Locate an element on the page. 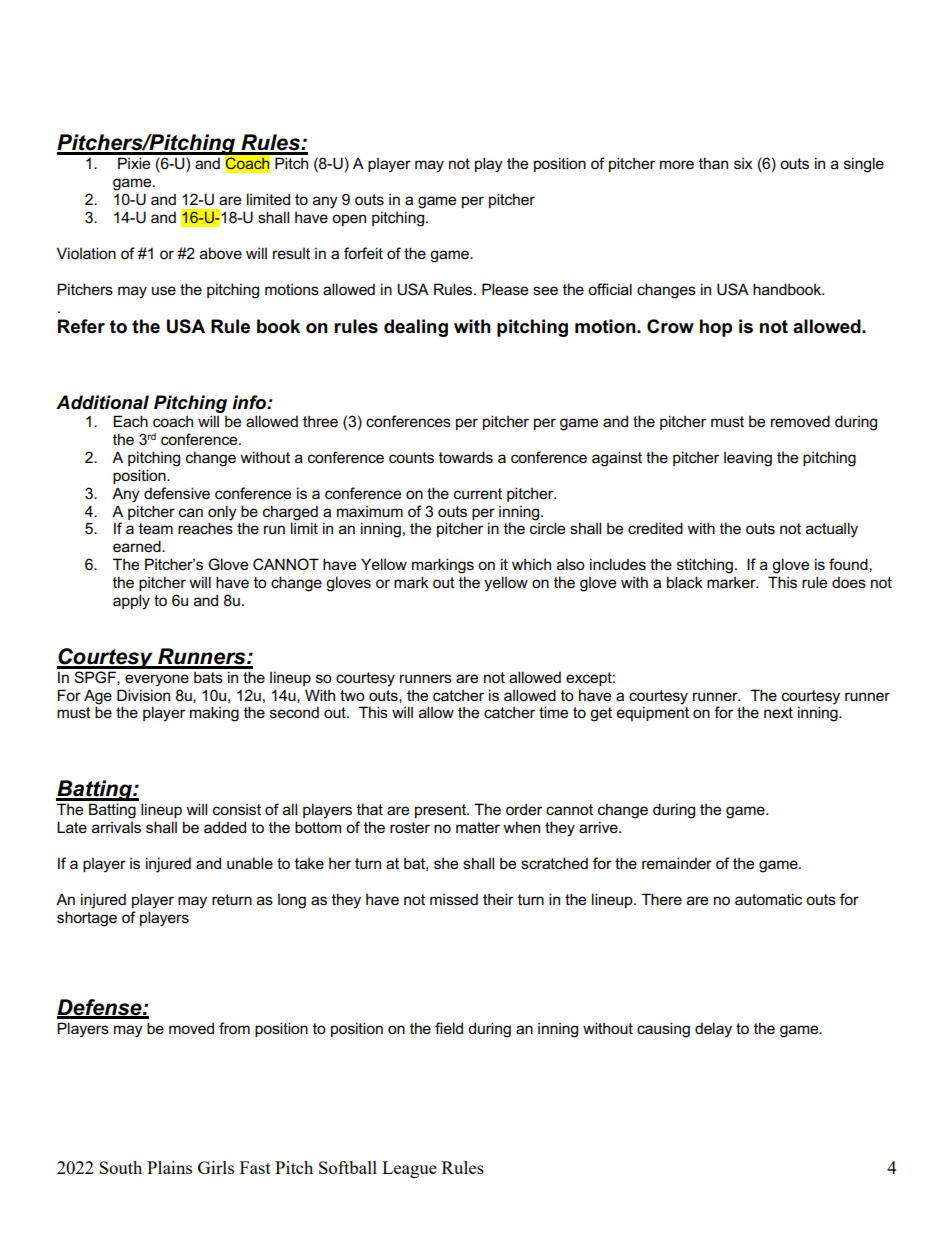  Additional is located at coordinates (102, 402).
